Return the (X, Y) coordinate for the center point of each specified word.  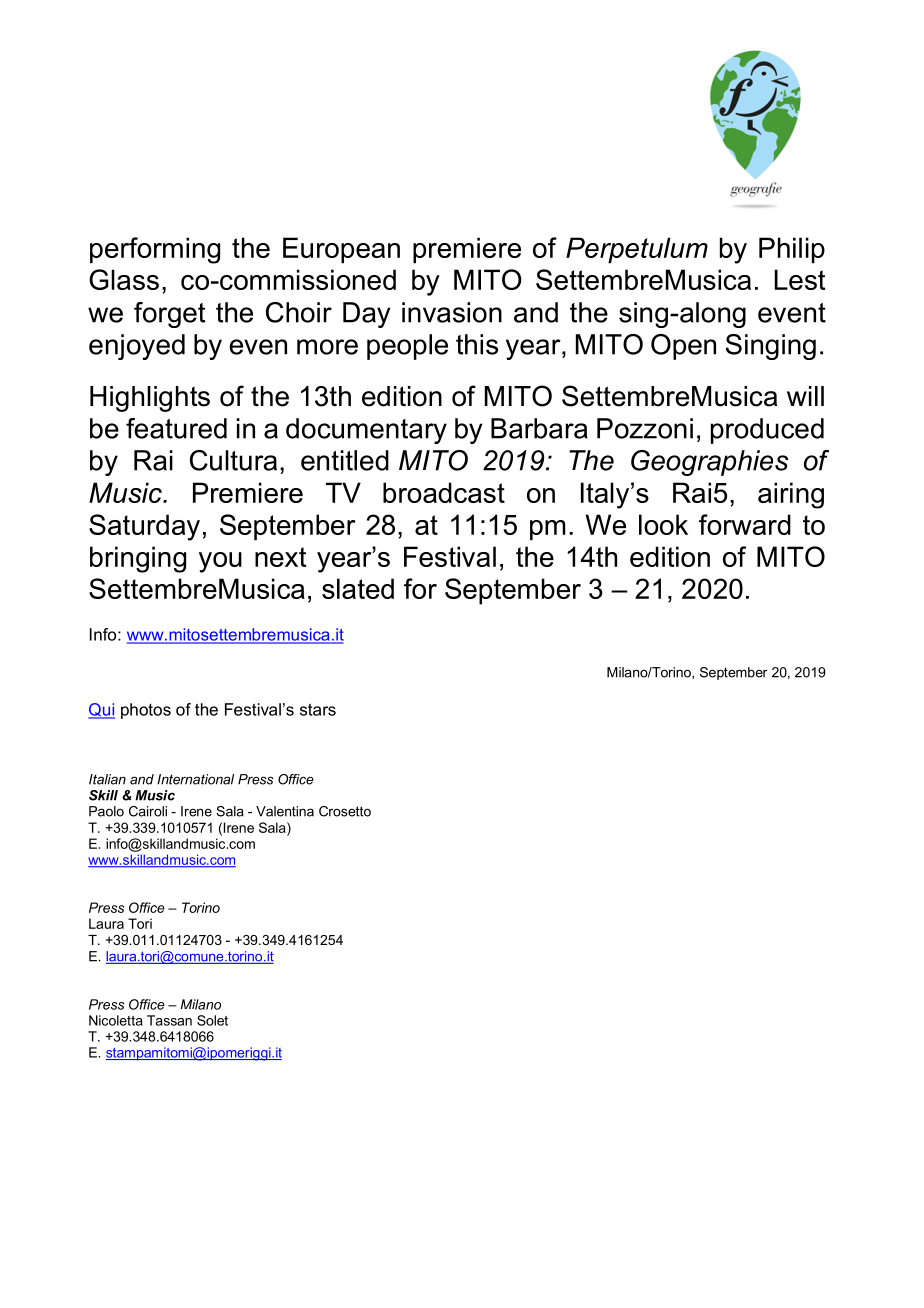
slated (358, 588)
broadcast (444, 492)
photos (146, 711)
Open (683, 347)
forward (745, 524)
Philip (792, 250)
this (477, 344)
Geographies (710, 463)
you (220, 562)
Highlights (150, 399)
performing (155, 250)
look (663, 524)
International (195, 779)
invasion (452, 312)
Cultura (233, 460)
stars (318, 709)
